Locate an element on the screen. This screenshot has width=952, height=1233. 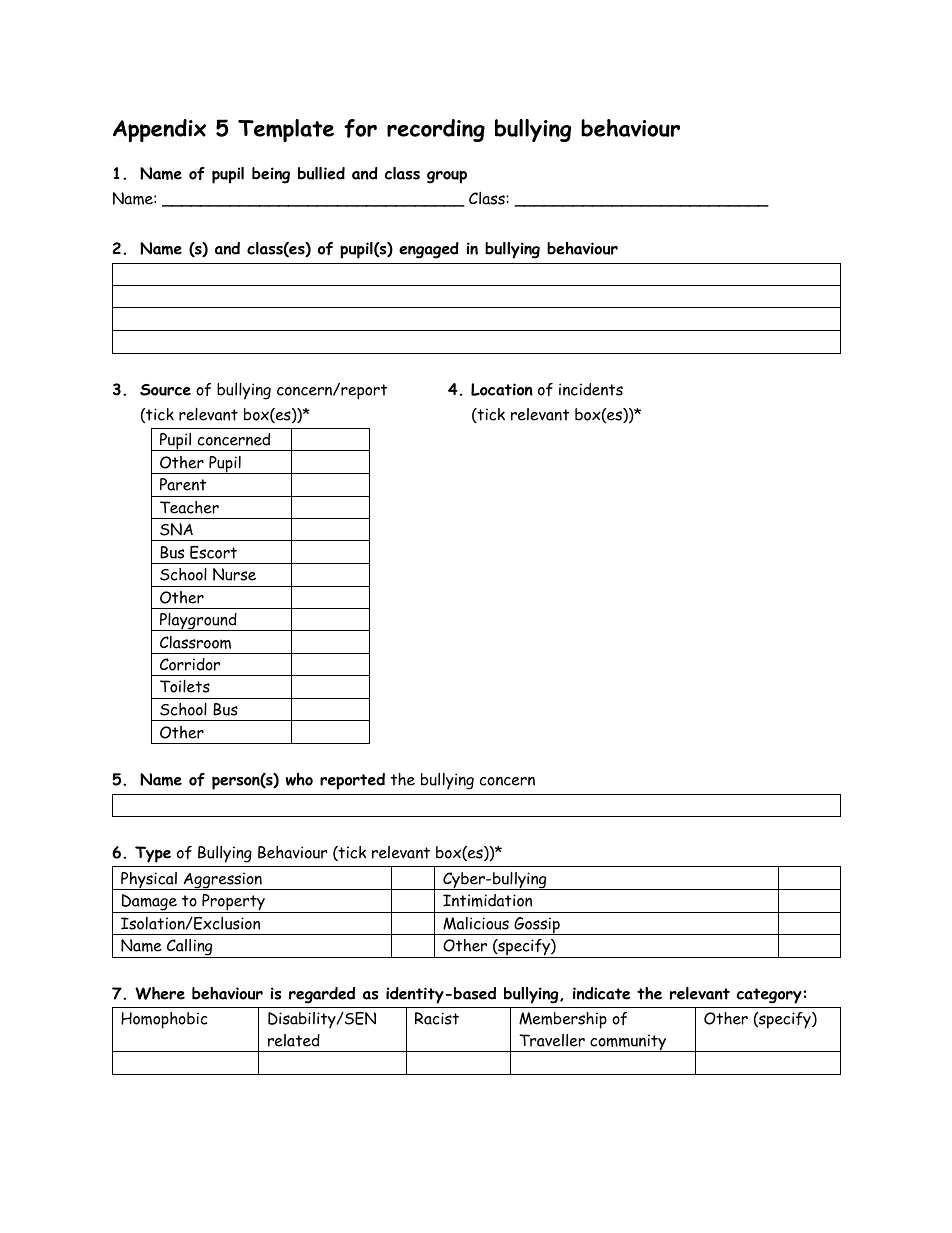
being is located at coordinates (271, 175).
